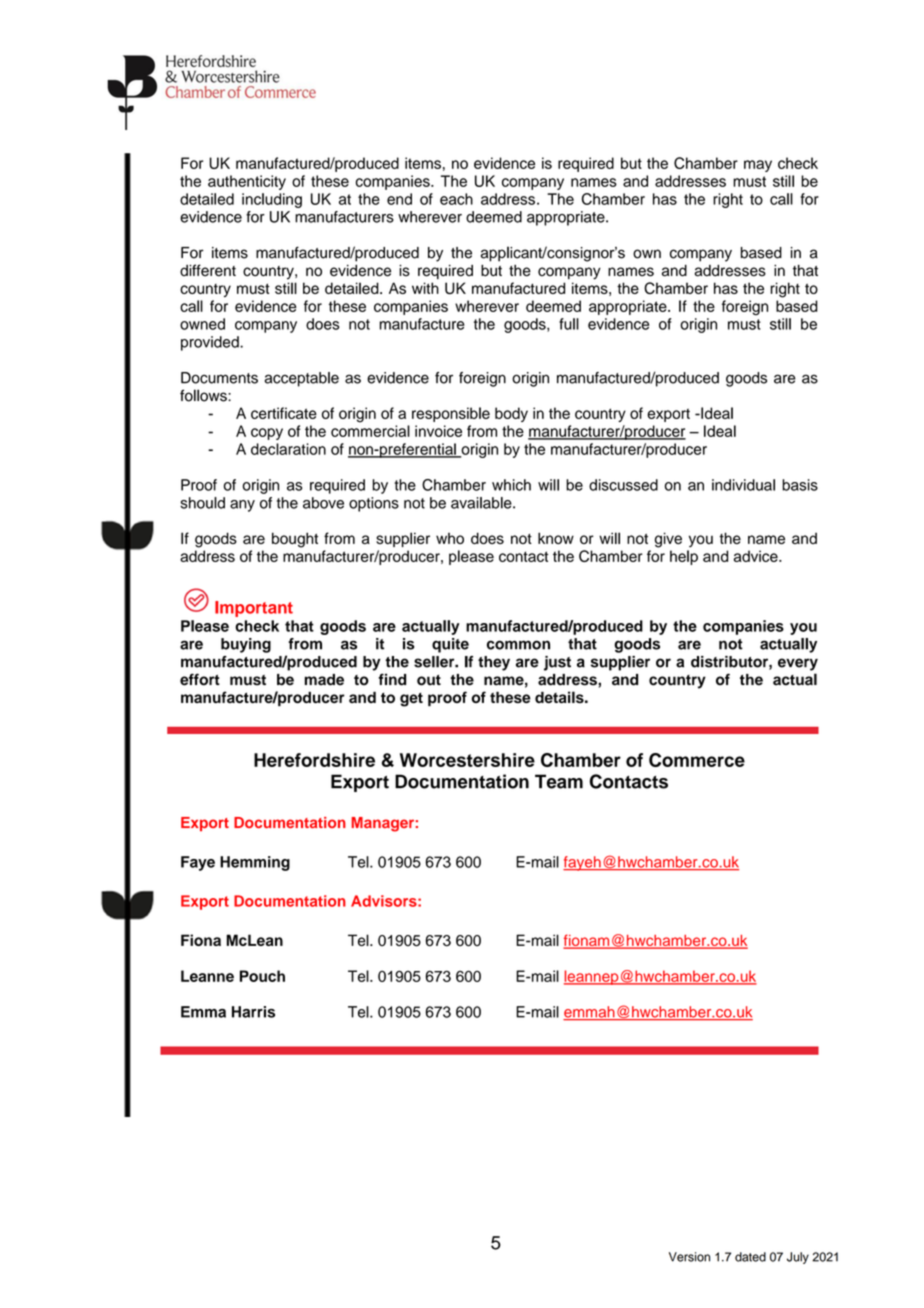  Describe the element at coordinates (255, 863) in the screenshot. I see `Hemming` at that location.
